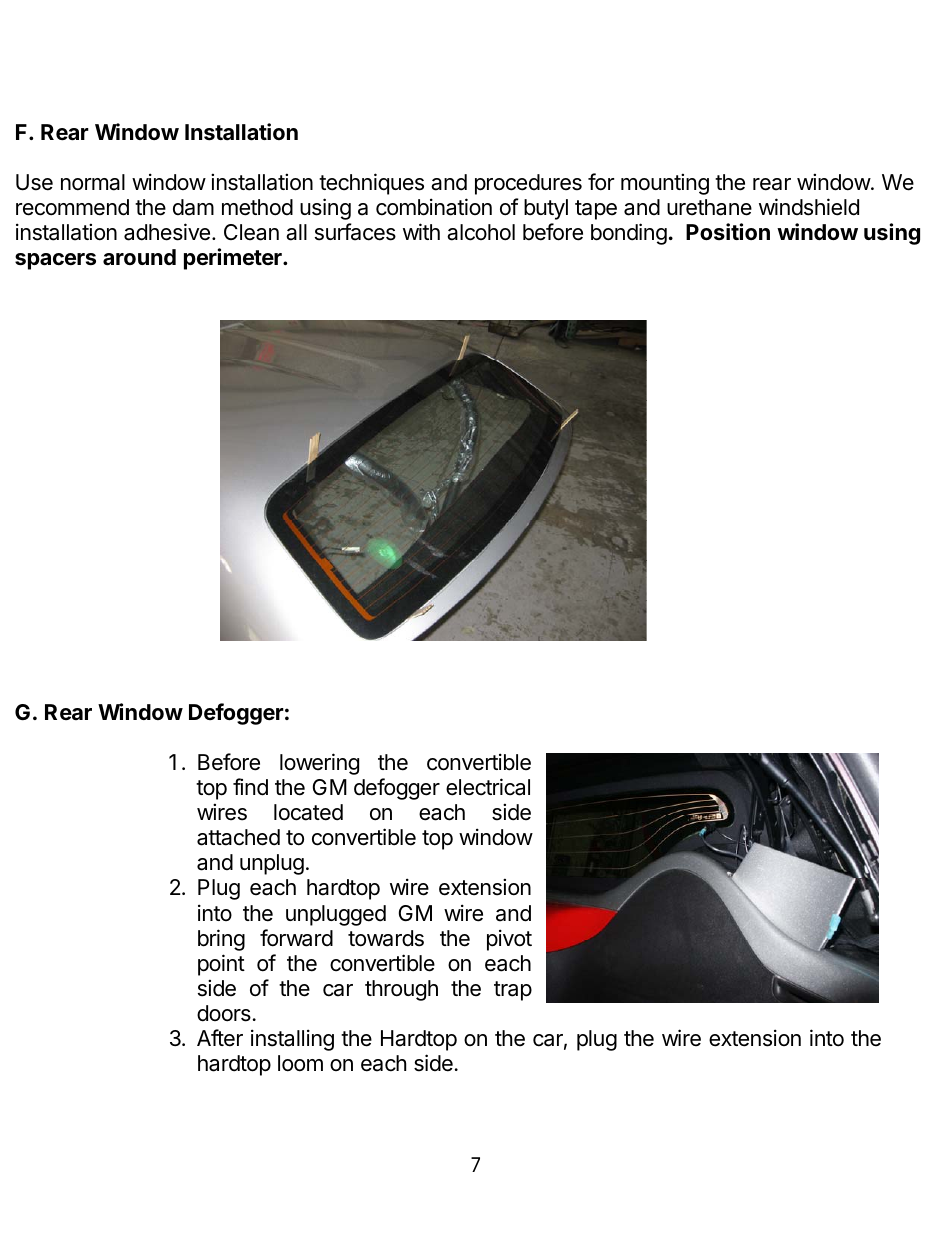 The height and width of the document is (1233, 952). What do you see at coordinates (509, 940) in the document?
I see `pivot` at bounding box center [509, 940].
